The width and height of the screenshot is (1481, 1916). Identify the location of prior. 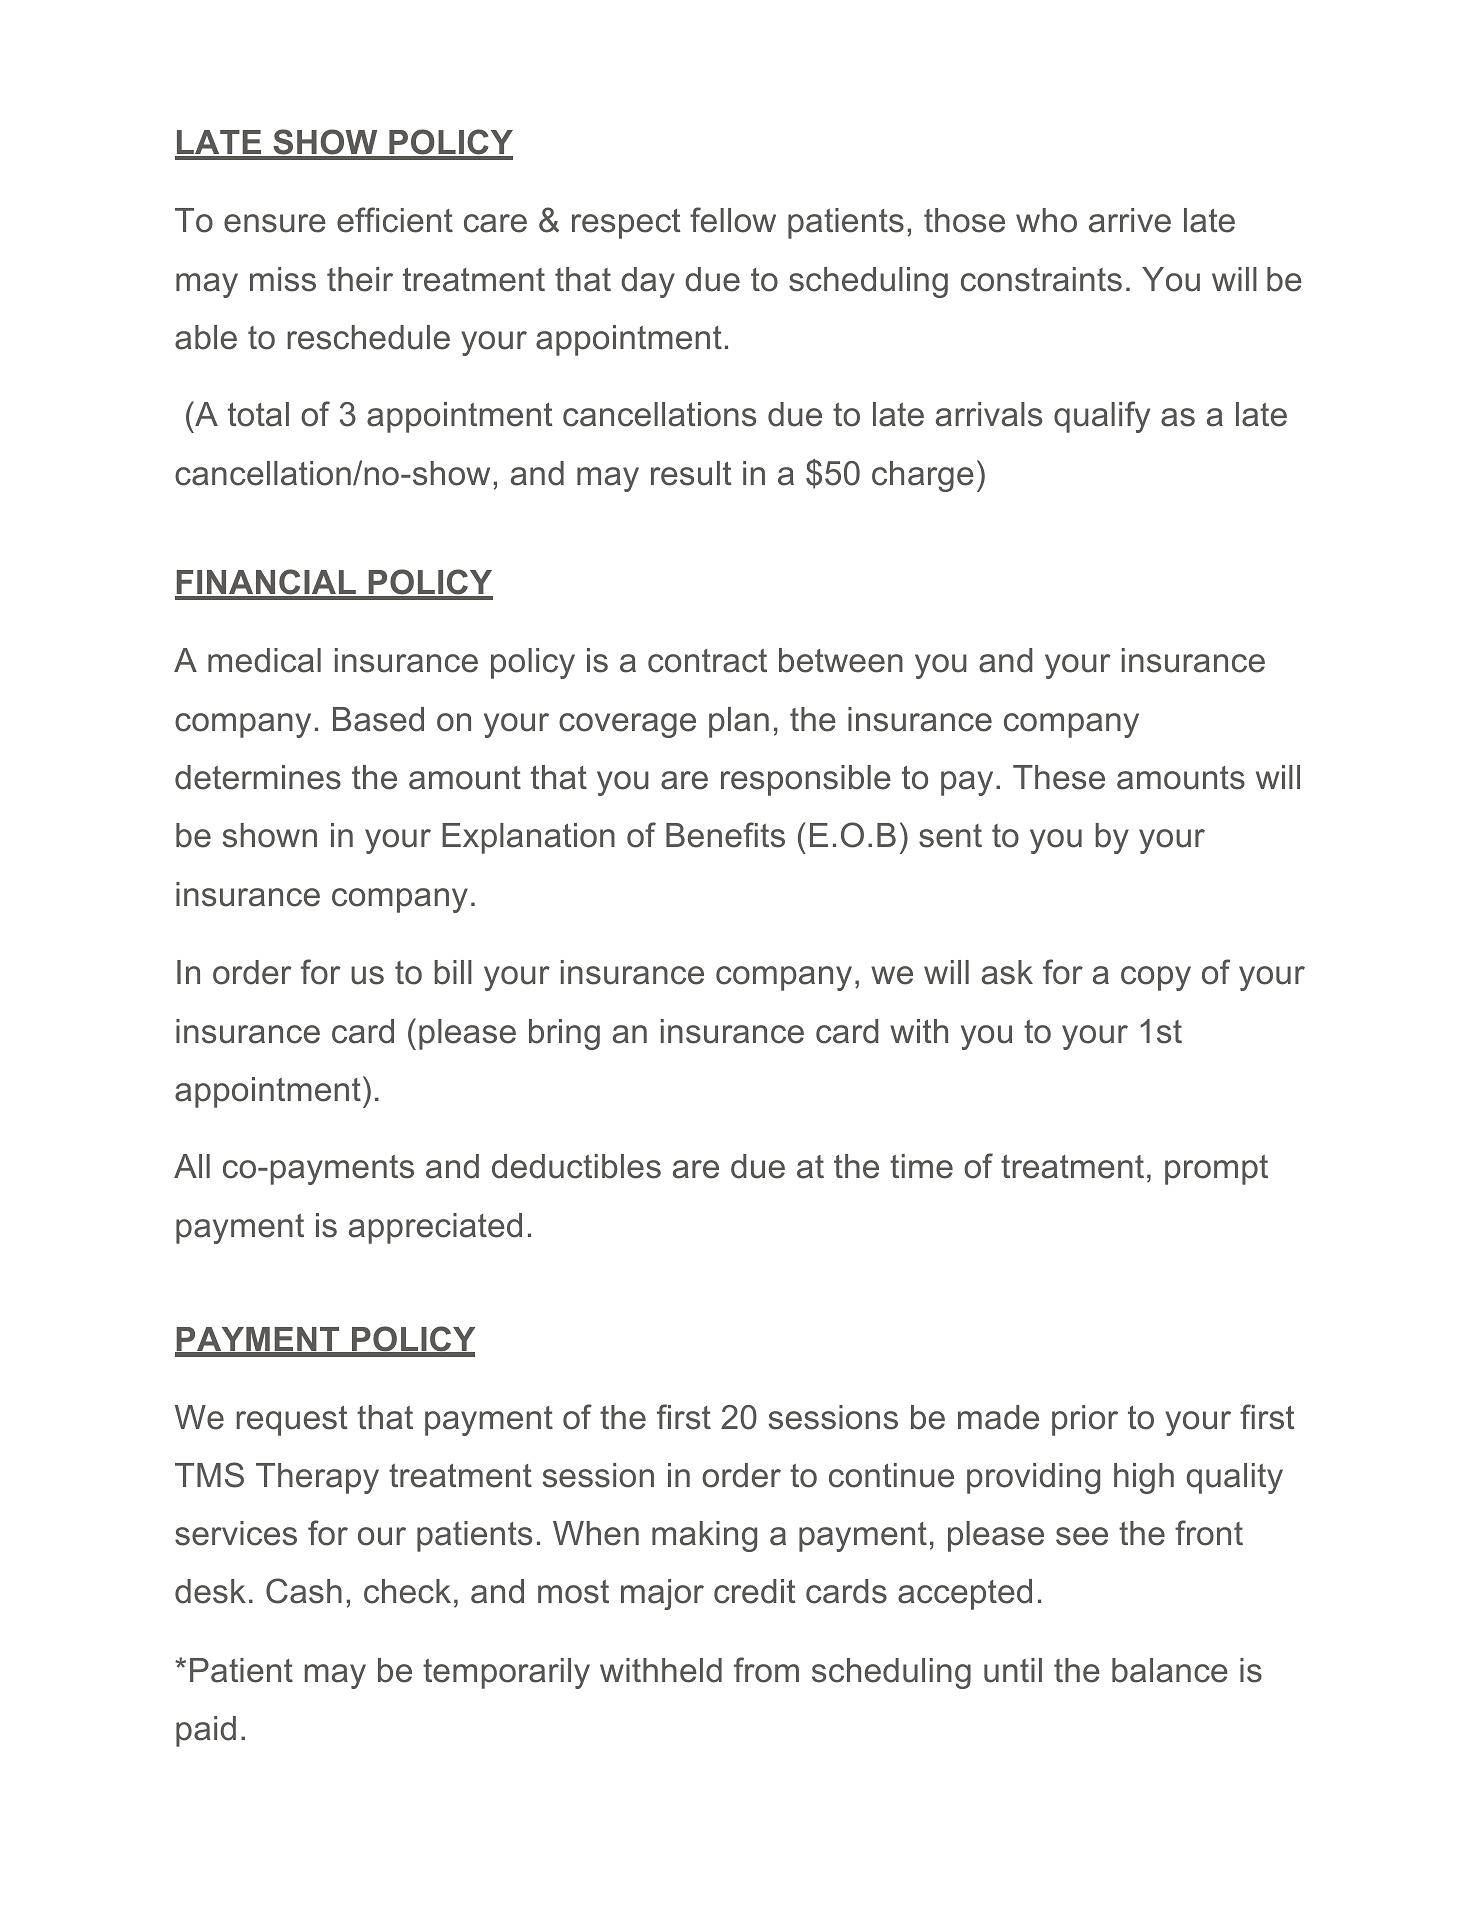
(1085, 1420).
